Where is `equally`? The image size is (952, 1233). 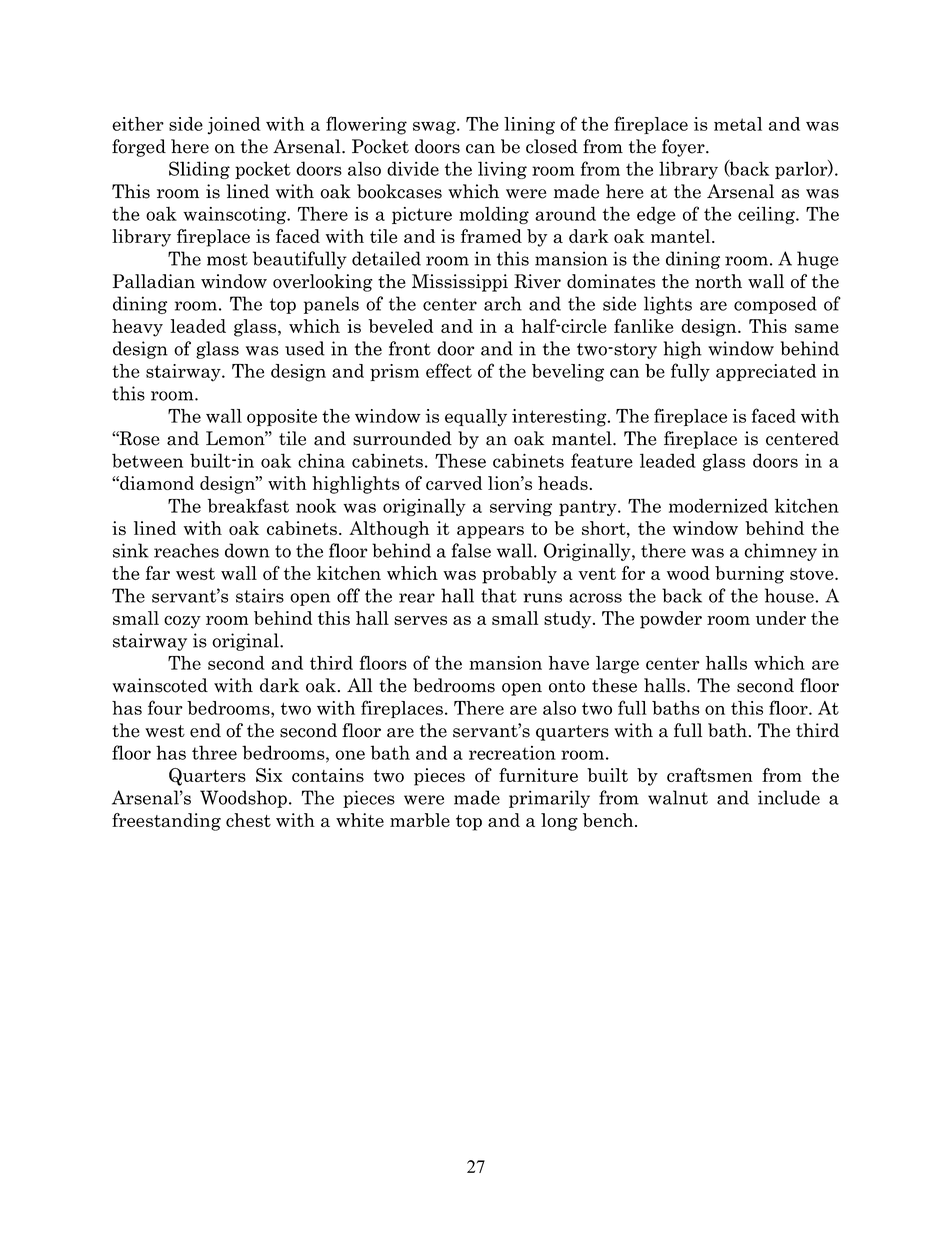
equally is located at coordinates (476, 418).
